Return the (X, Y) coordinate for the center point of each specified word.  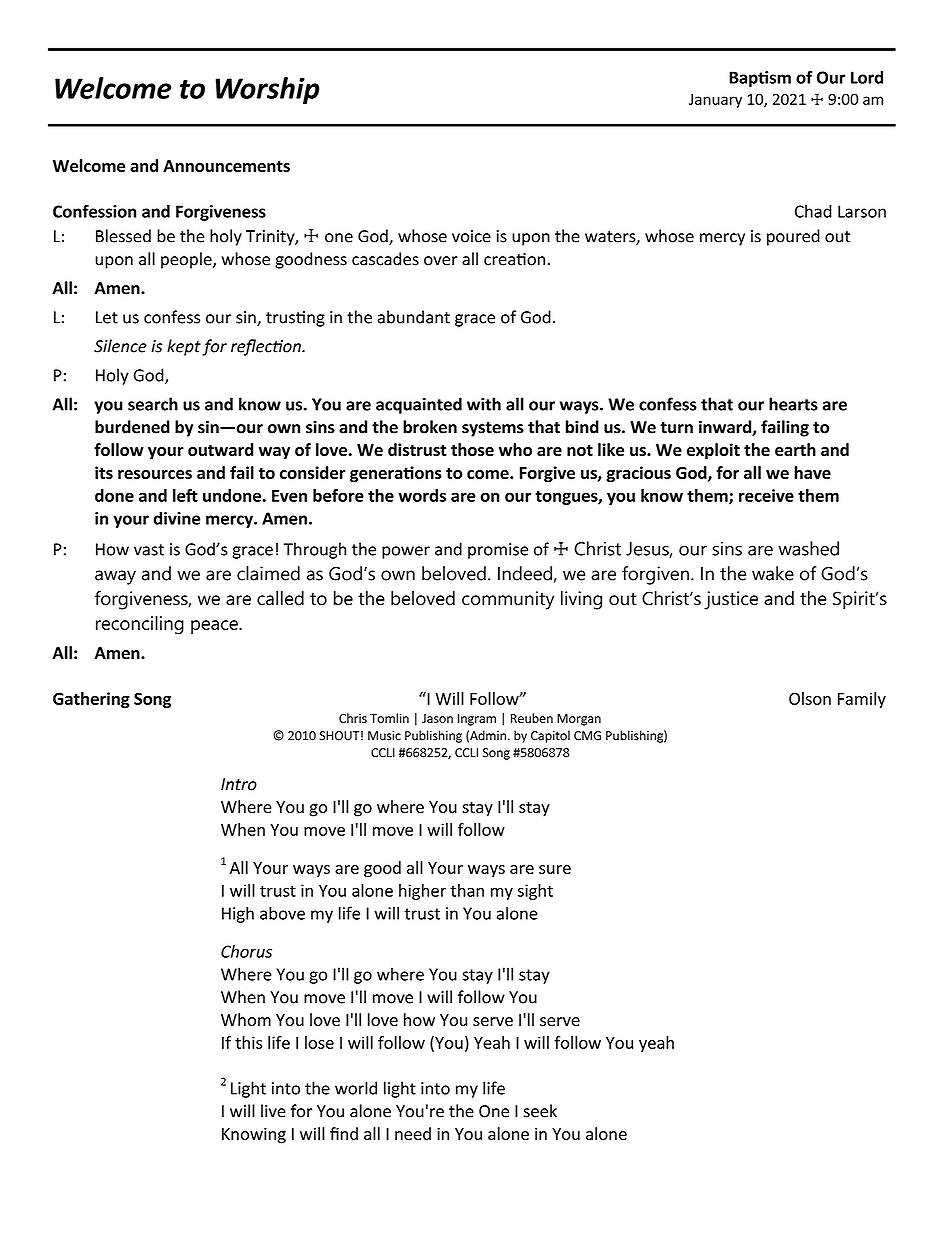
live (273, 1111)
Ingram (477, 720)
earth (795, 449)
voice (471, 236)
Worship (267, 90)
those (472, 449)
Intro (239, 784)
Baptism (760, 79)
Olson (810, 698)
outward (220, 449)
